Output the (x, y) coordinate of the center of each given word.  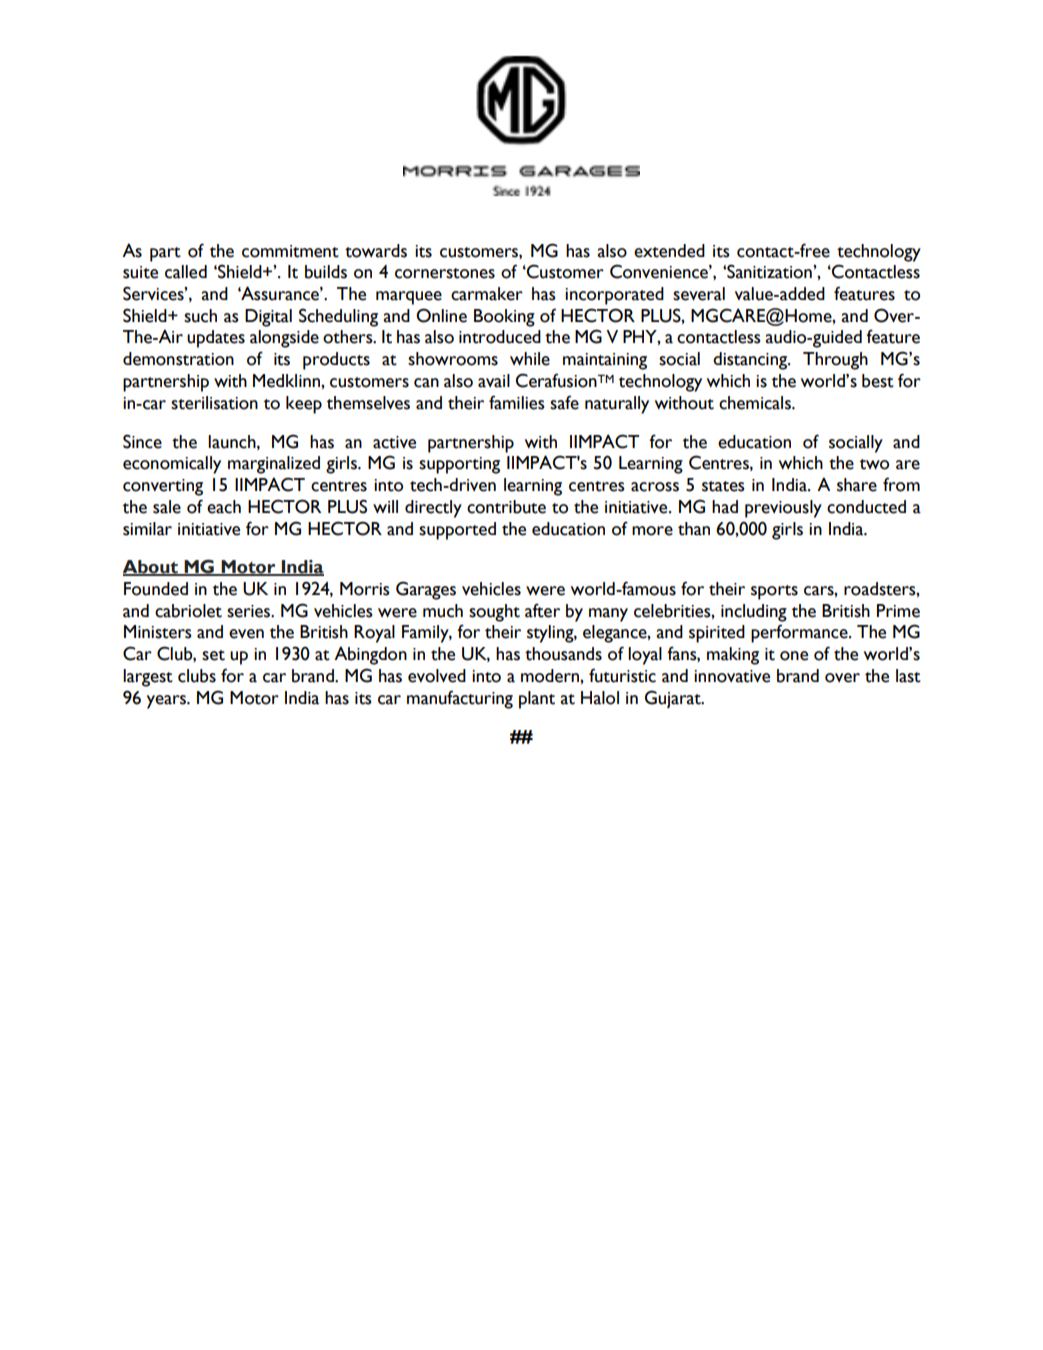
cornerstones (445, 273)
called (186, 272)
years (167, 702)
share (857, 485)
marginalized (274, 465)
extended (669, 251)
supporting (459, 465)
